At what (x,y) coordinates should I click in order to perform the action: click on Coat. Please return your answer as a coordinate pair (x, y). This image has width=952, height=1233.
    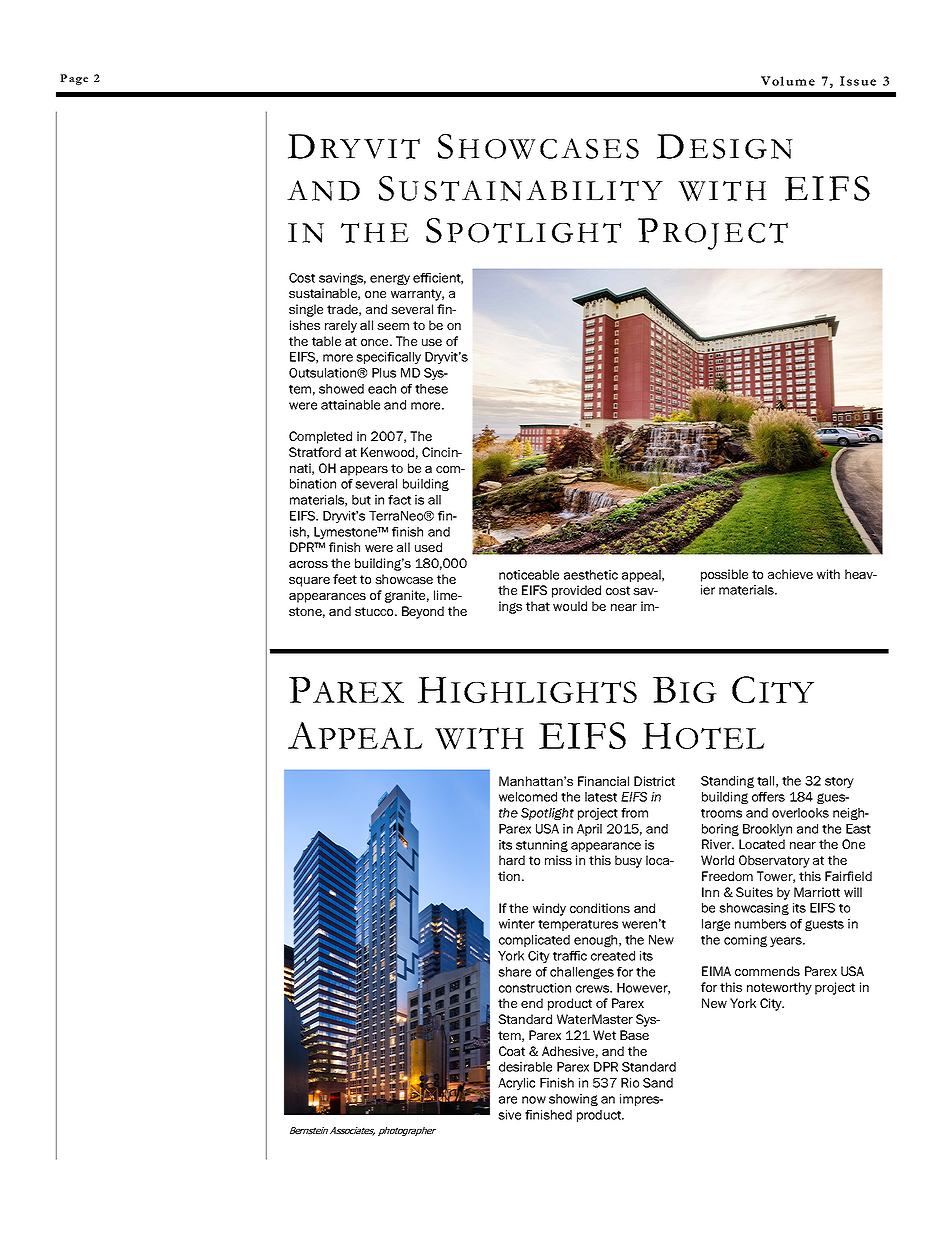
    Looking at the image, I should click on (512, 1051).
